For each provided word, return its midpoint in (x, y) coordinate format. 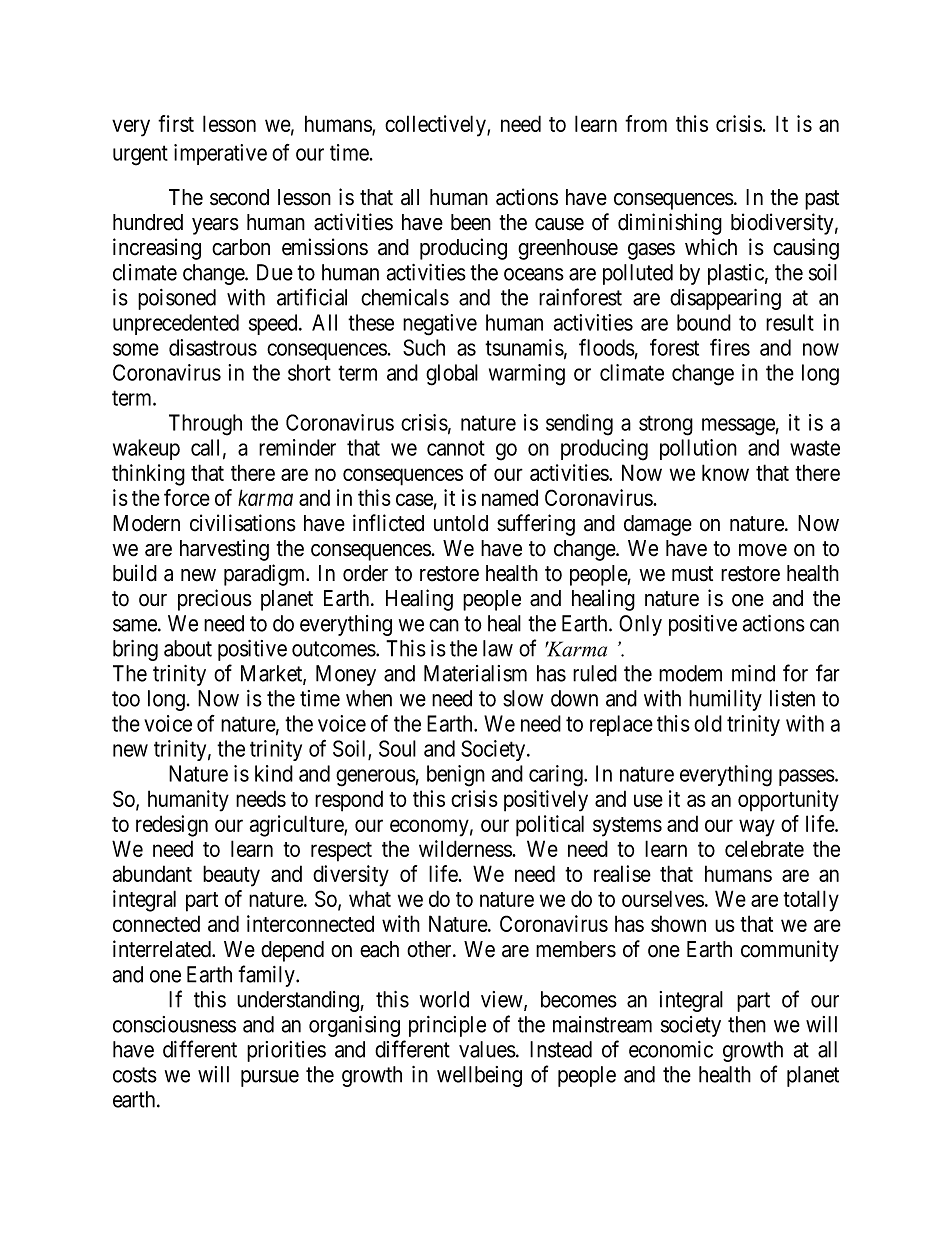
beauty (231, 876)
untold (461, 523)
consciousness (174, 1024)
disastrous (213, 347)
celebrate (764, 848)
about (188, 648)
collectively (436, 126)
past (822, 200)
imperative (220, 154)
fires (730, 347)
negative (440, 325)
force (187, 497)
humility (725, 700)
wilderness (466, 848)
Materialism (475, 673)
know (725, 472)
